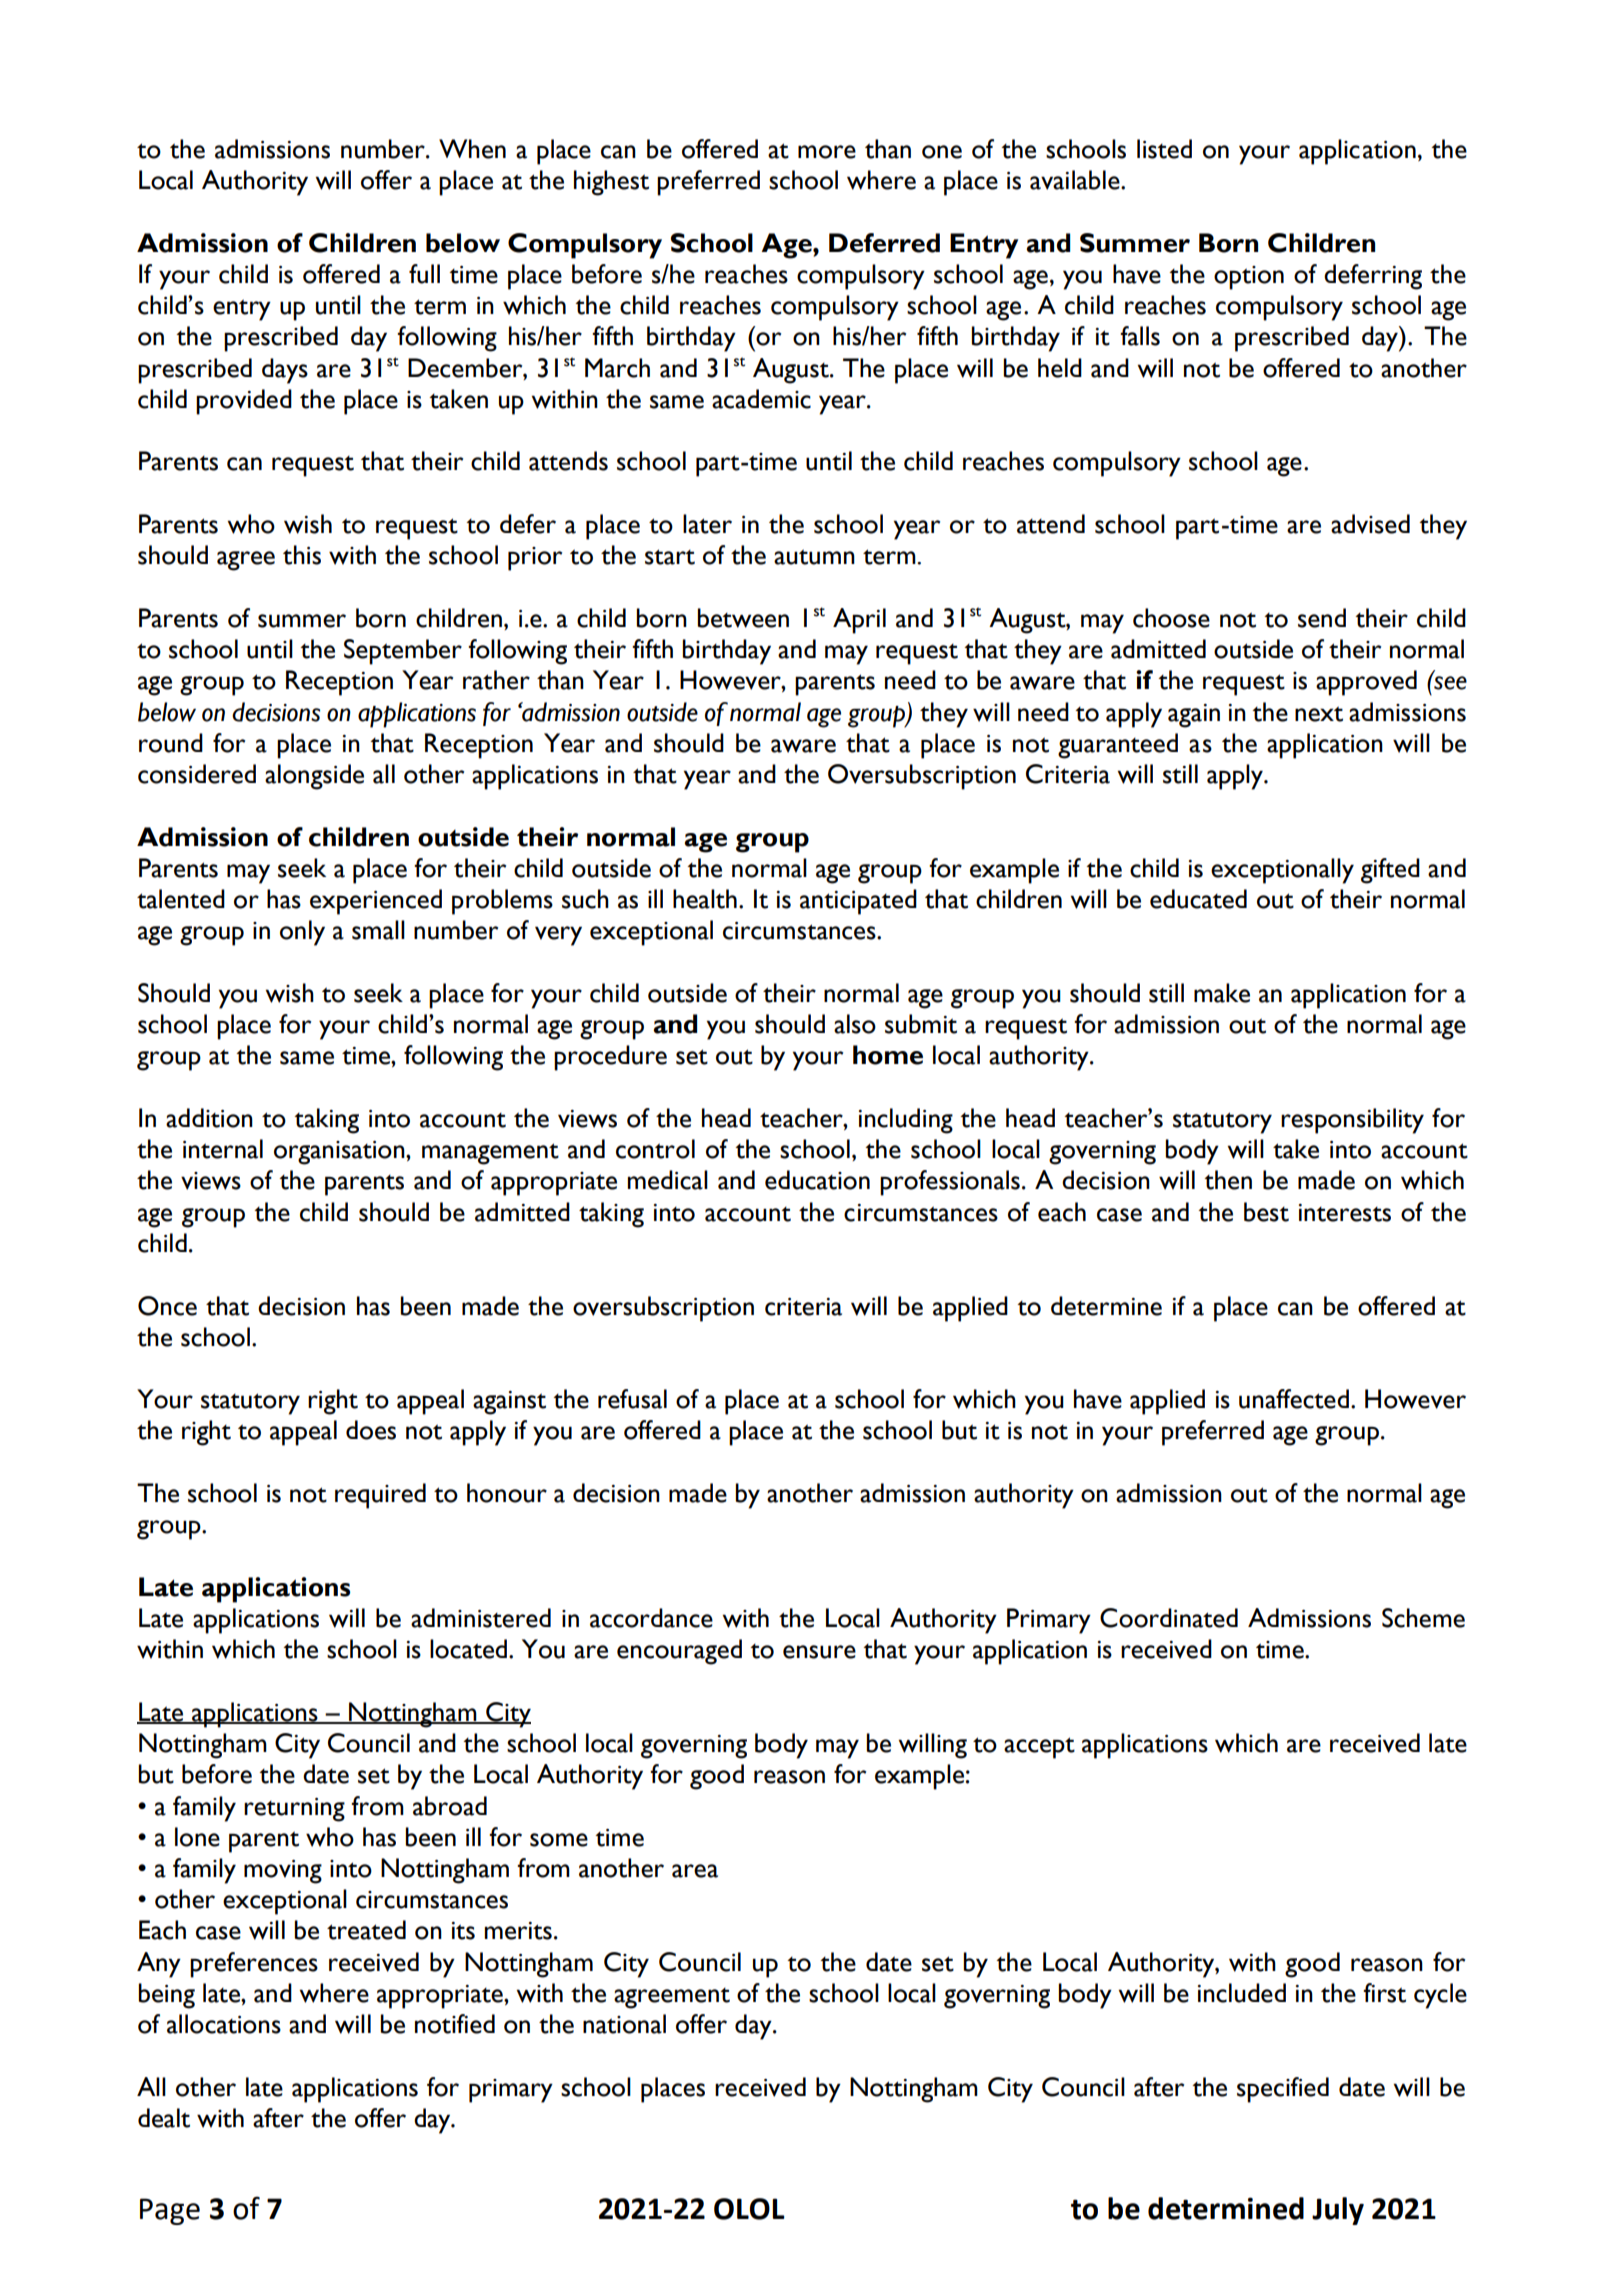 The image size is (1605, 2269). I want to click on ensure, so click(819, 1652).
